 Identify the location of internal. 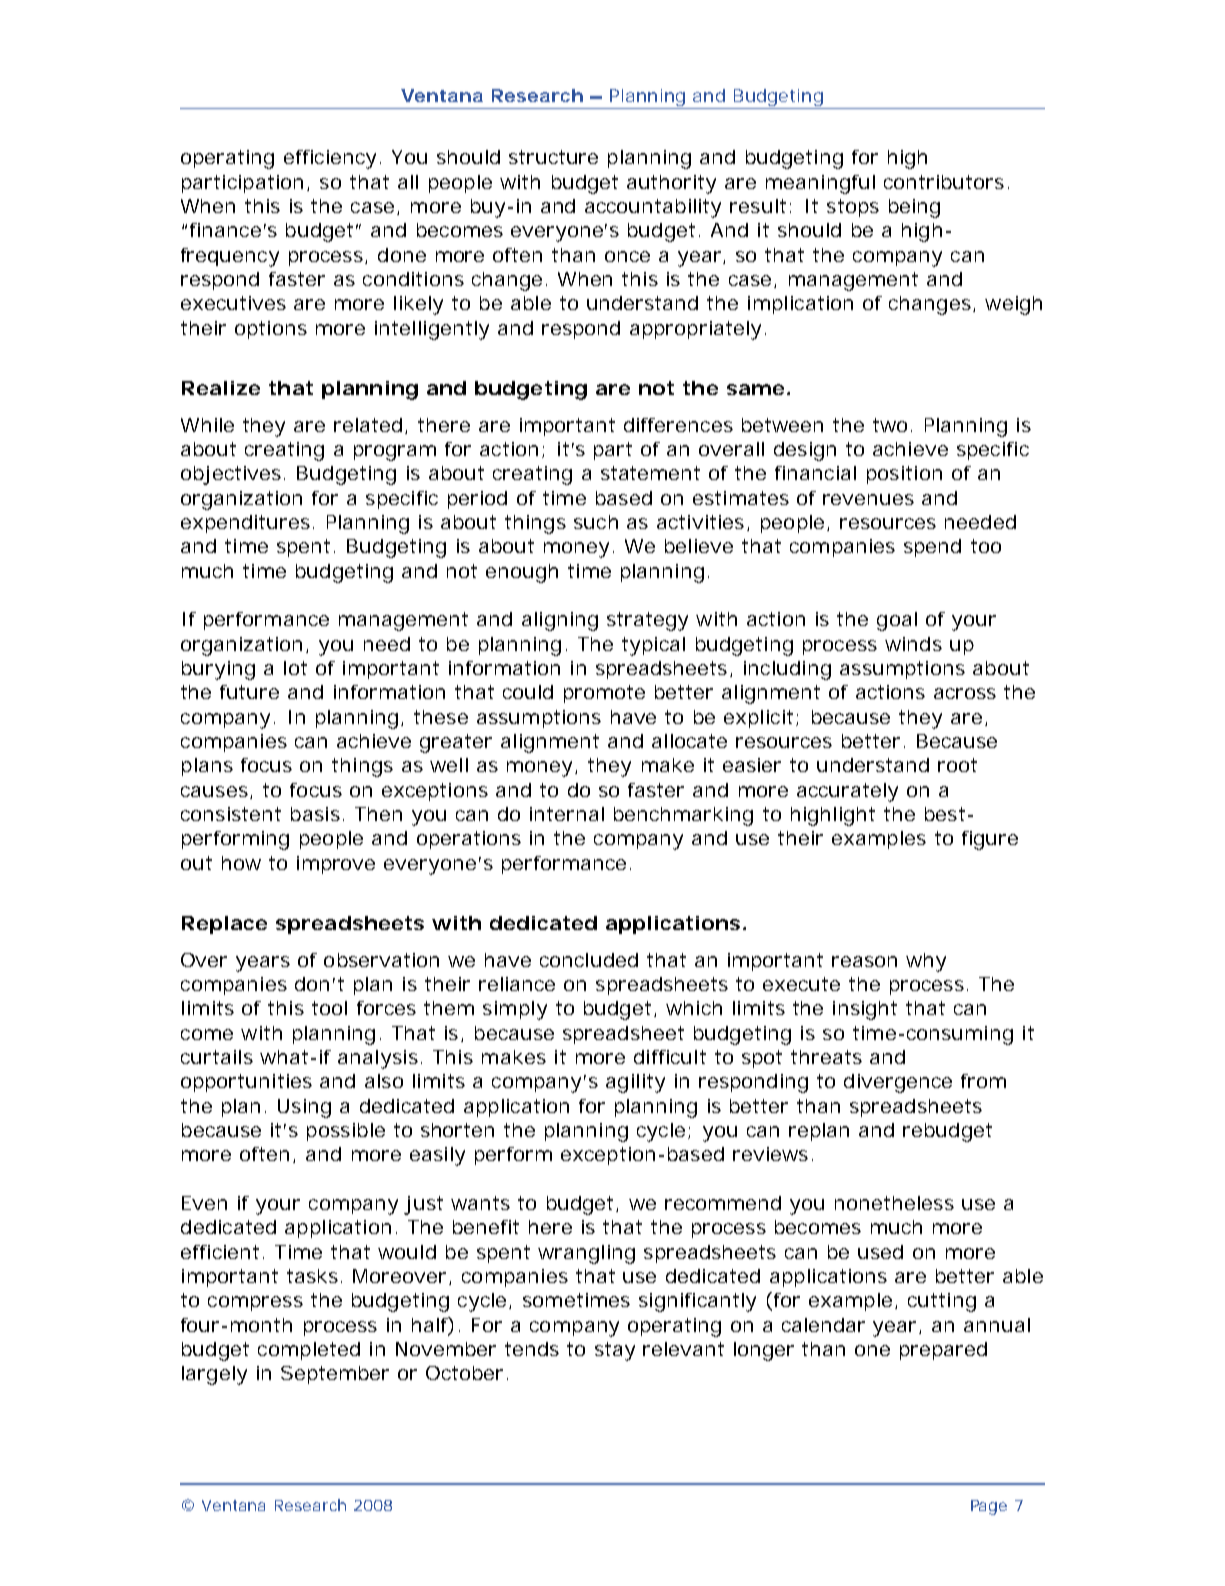
(567, 814).
